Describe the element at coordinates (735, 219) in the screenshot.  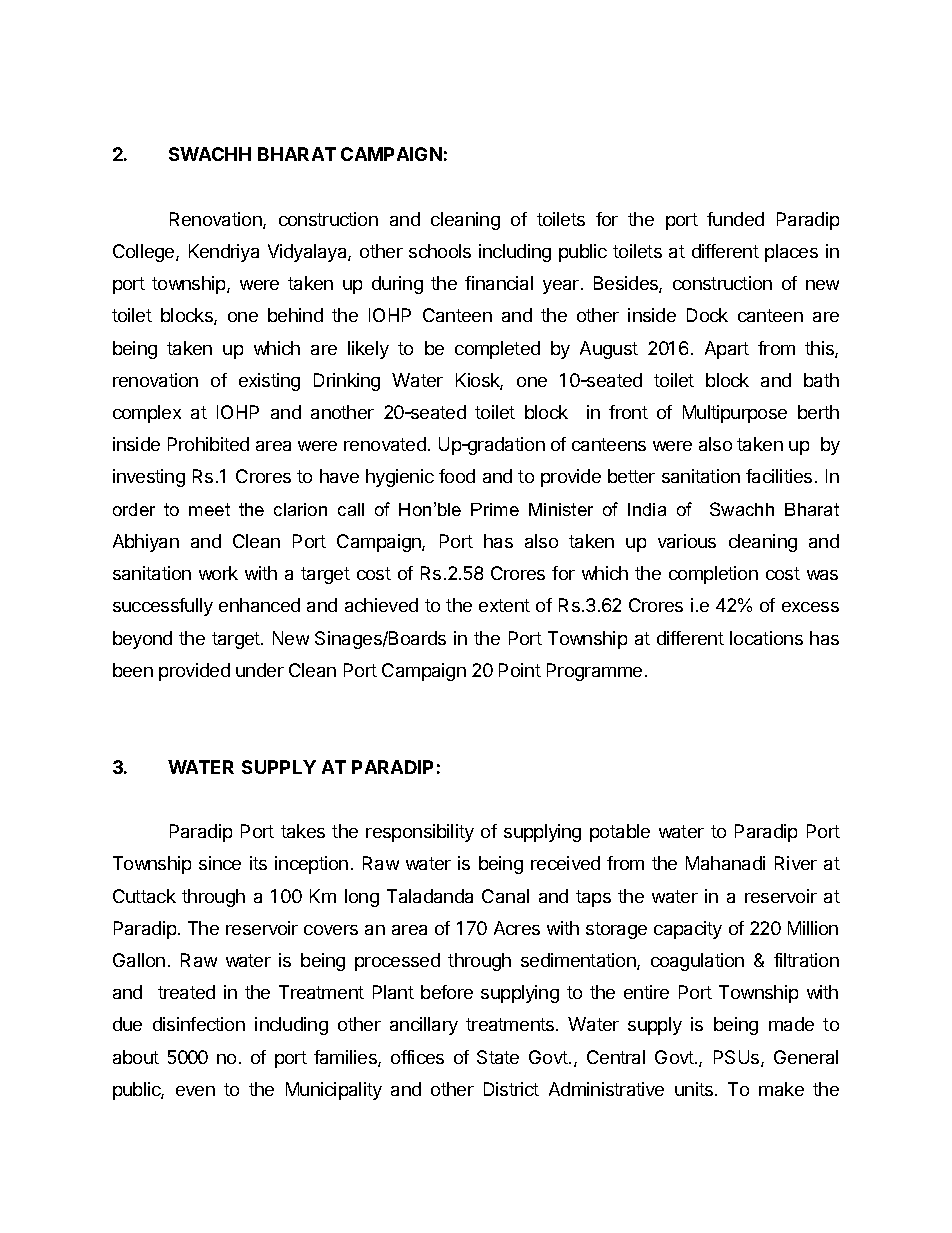
I see `funded` at that location.
